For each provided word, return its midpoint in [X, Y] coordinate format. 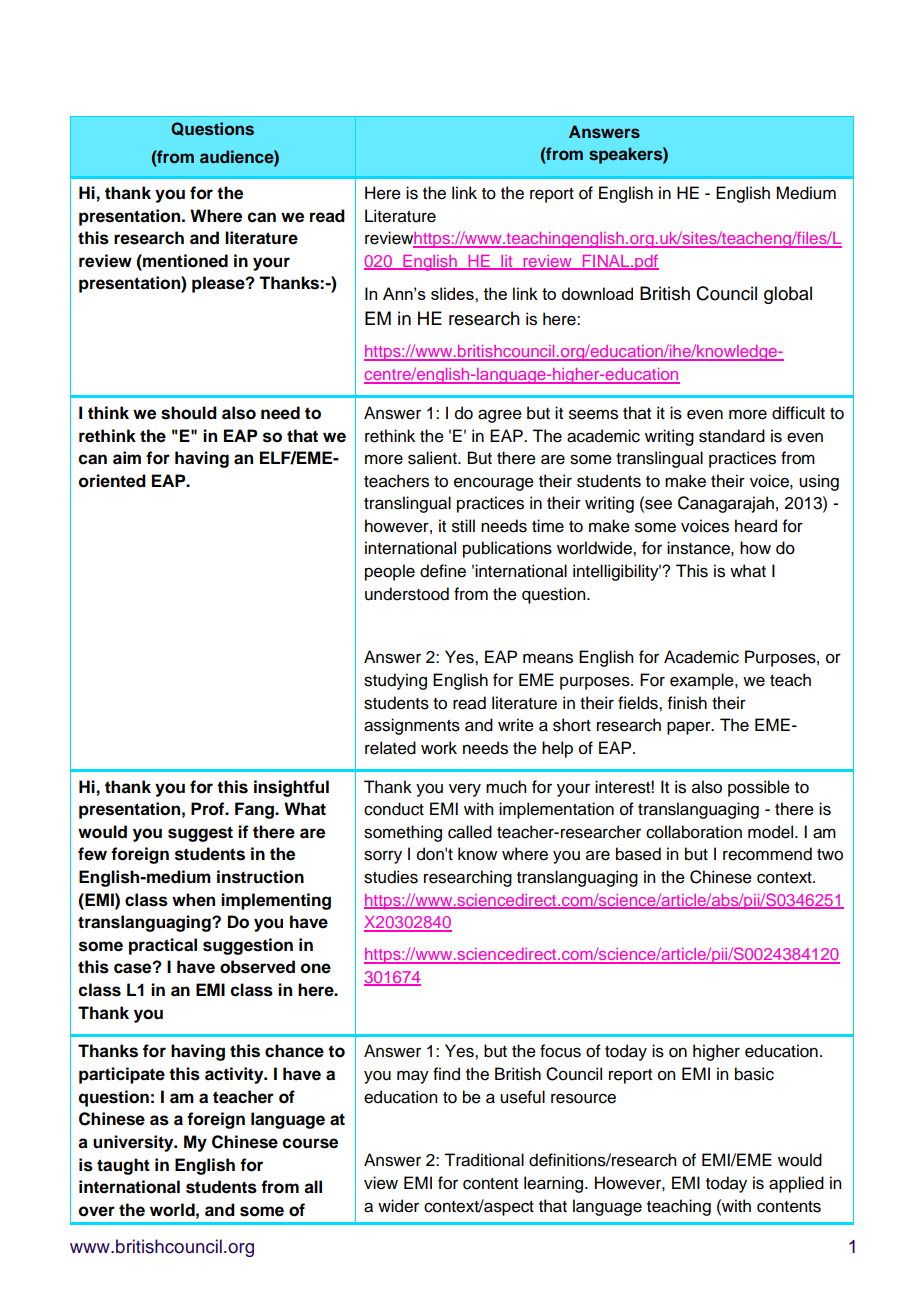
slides [453, 293]
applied [796, 1184]
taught [123, 1166]
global [788, 295]
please [219, 284]
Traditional [484, 1160]
